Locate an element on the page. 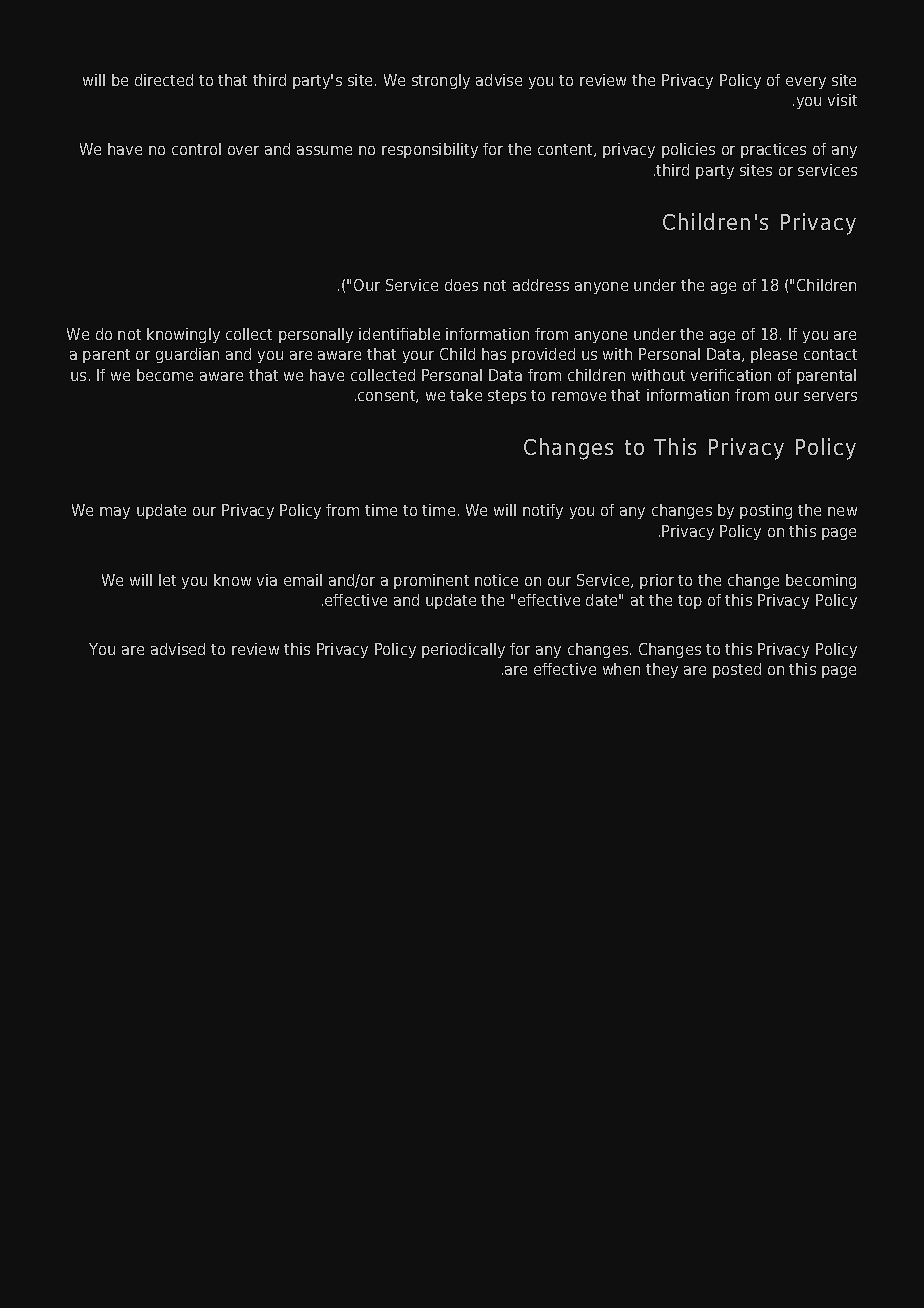 The width and height of the page is (924, 1308). let is located at coordinates (167, 580).
